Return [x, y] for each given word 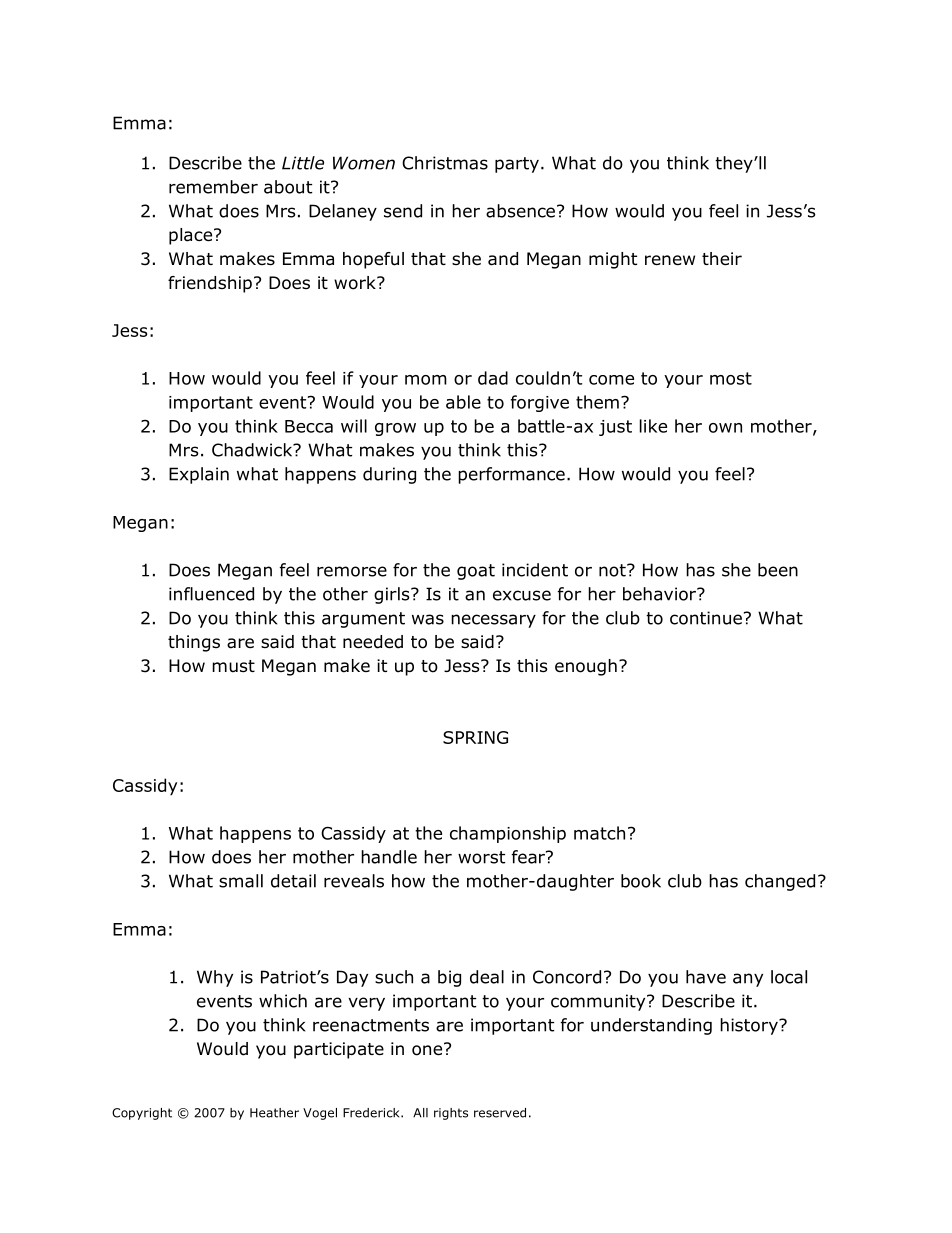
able [463, 402]
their [722, 259]
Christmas [445, 163]
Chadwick [253, 450]
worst [481, 857]
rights [451, 1114]
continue [706, 618]
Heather [274, 1113]
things [194, 643]
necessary [493, 621]
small [241, 881]
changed [780, 882]
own [725, 428]
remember [213, 187]
